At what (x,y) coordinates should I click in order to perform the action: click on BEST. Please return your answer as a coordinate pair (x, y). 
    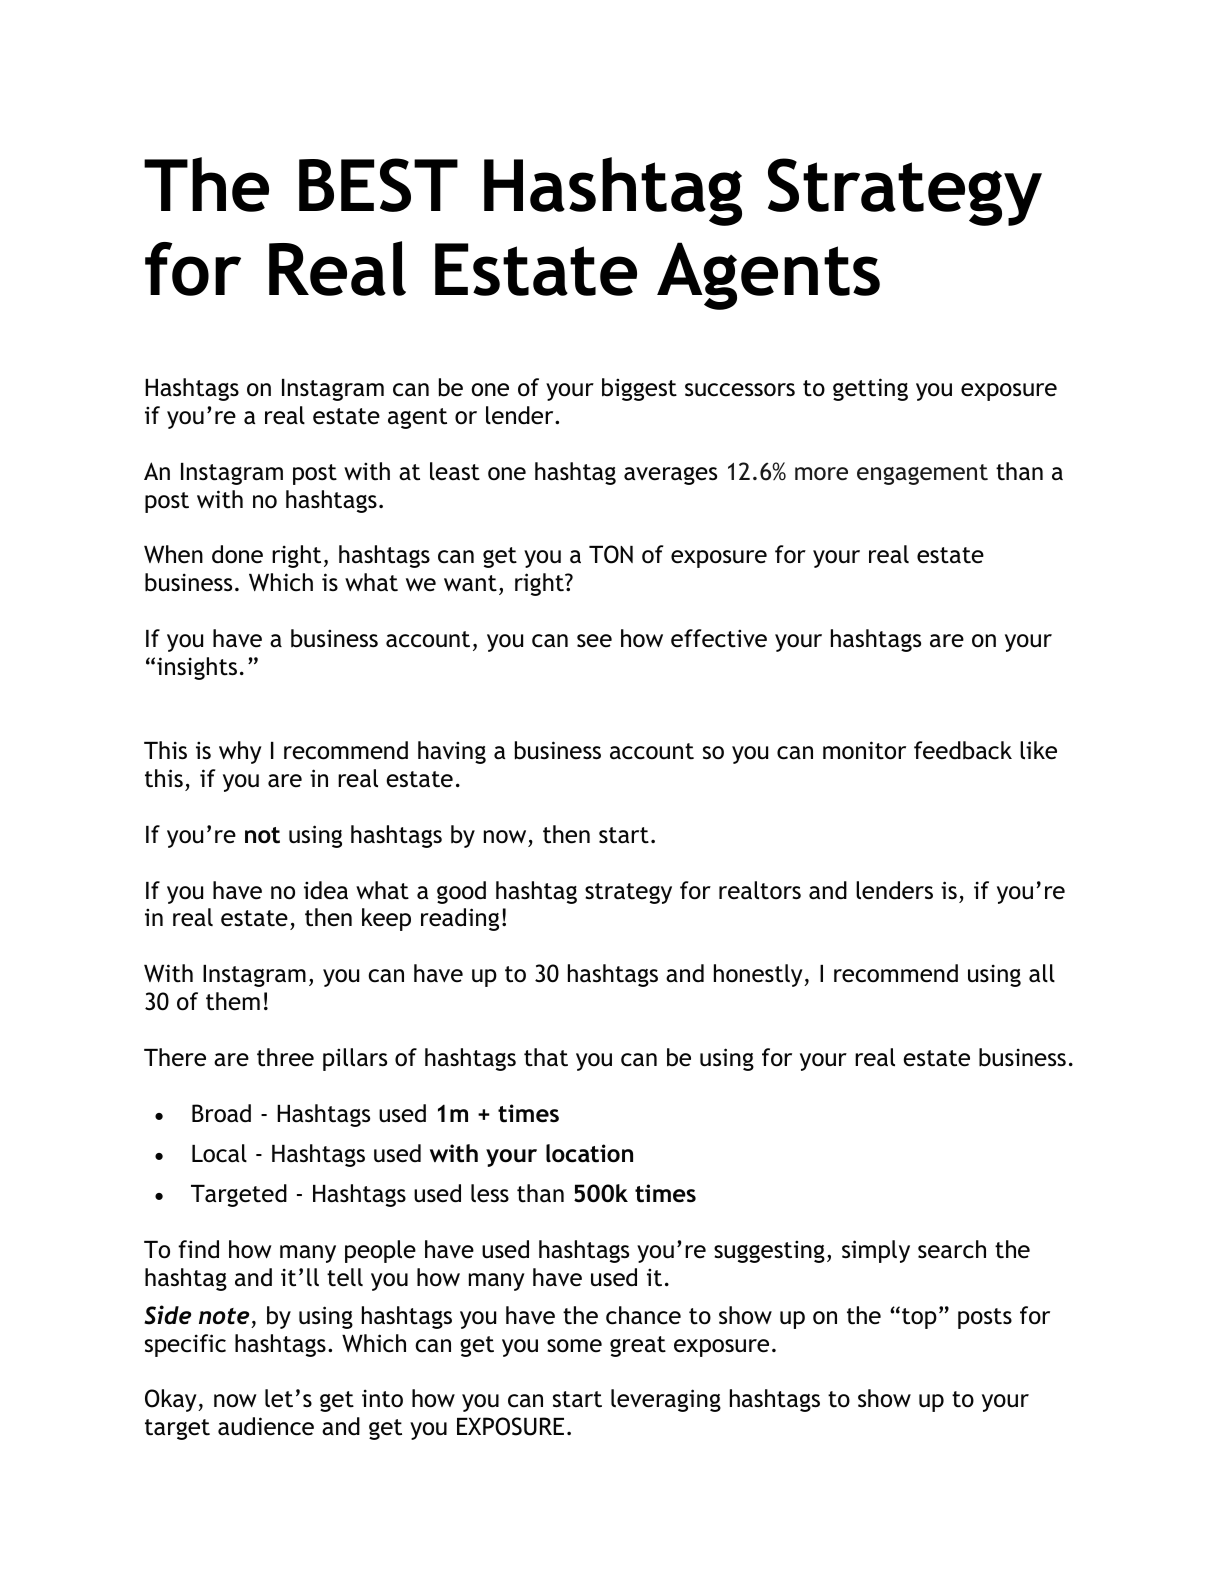
    Looking at the image, I should click on (378, 185).
